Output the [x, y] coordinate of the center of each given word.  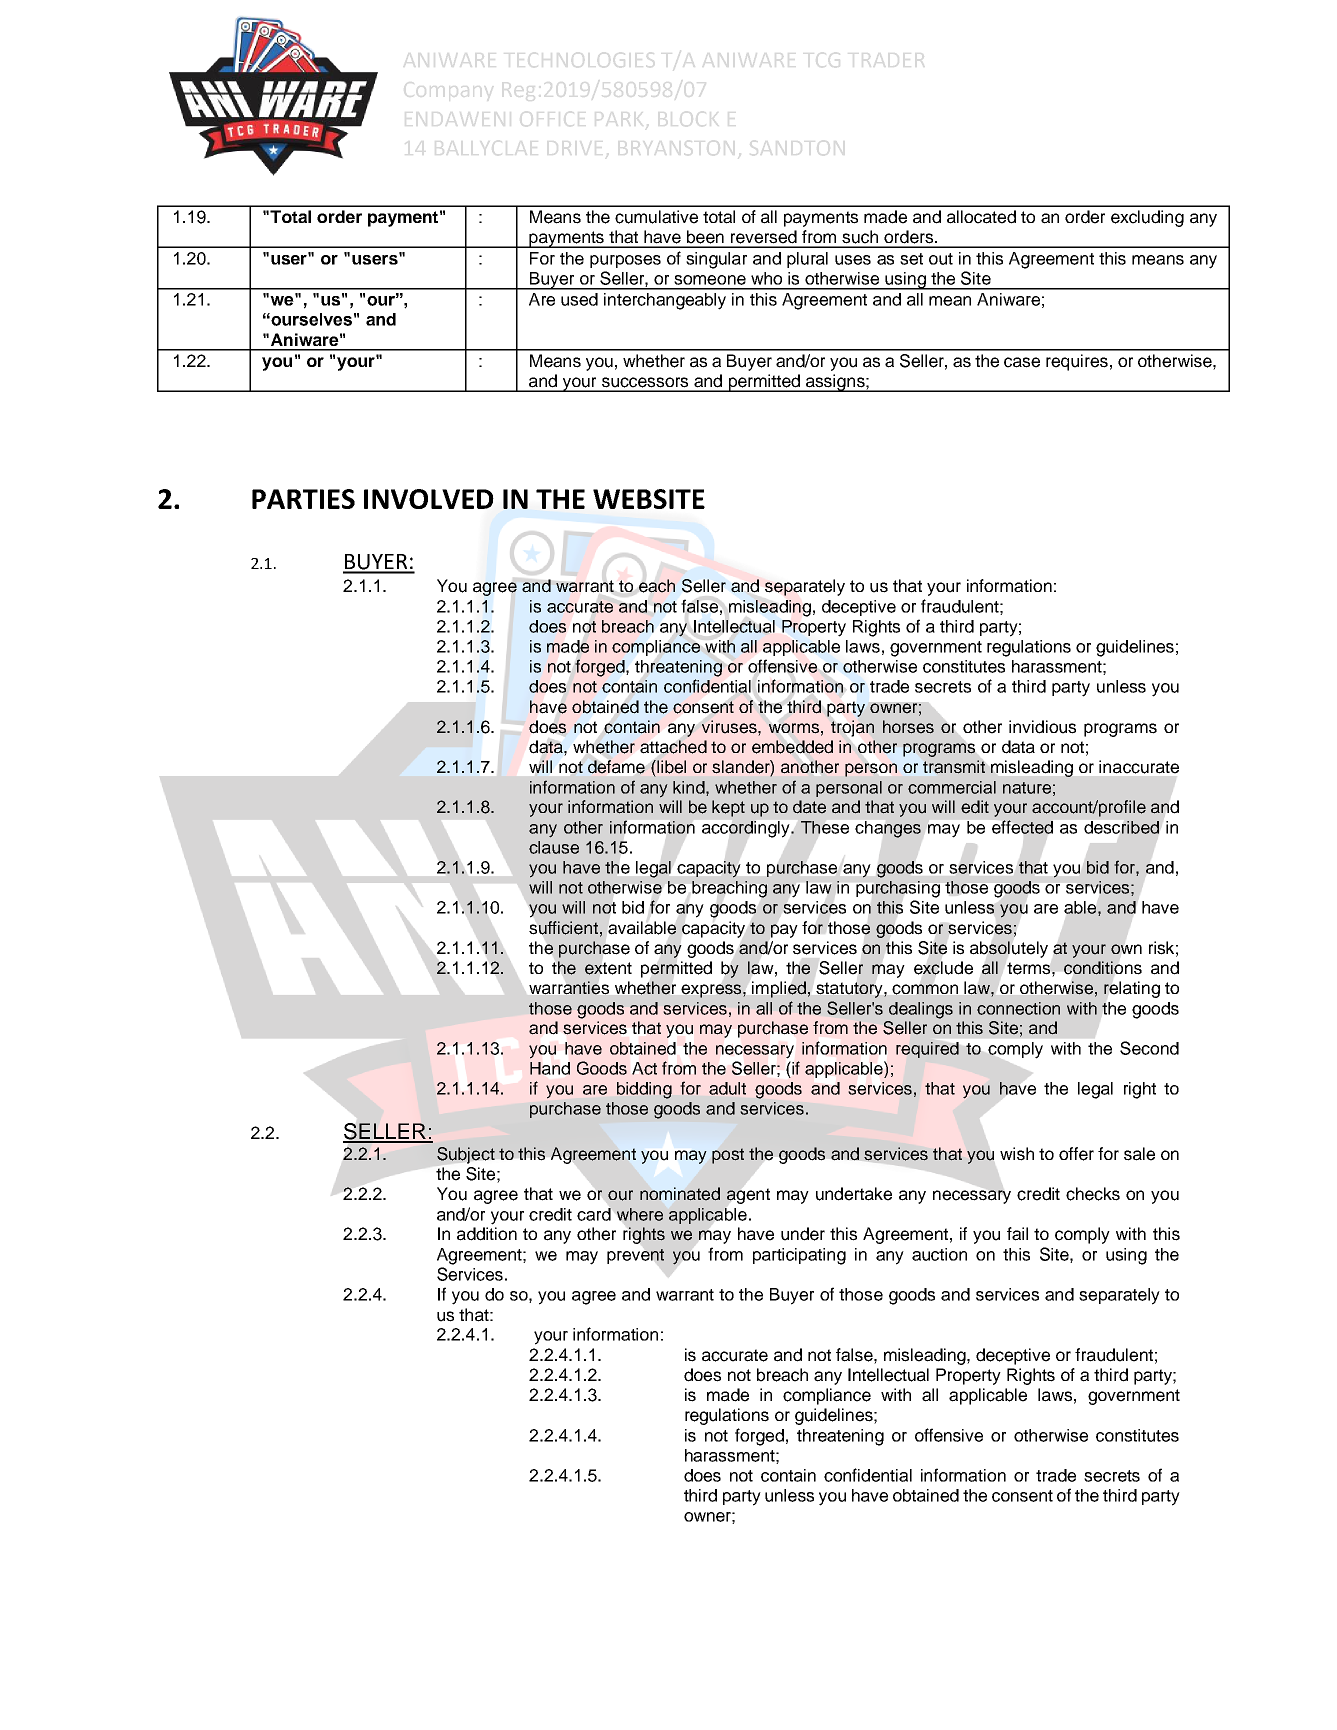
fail [1017, 1234]
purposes [625, 261]
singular [716, 260]
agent [748, 1196]
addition [487, 1234]
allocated [981, 217]
